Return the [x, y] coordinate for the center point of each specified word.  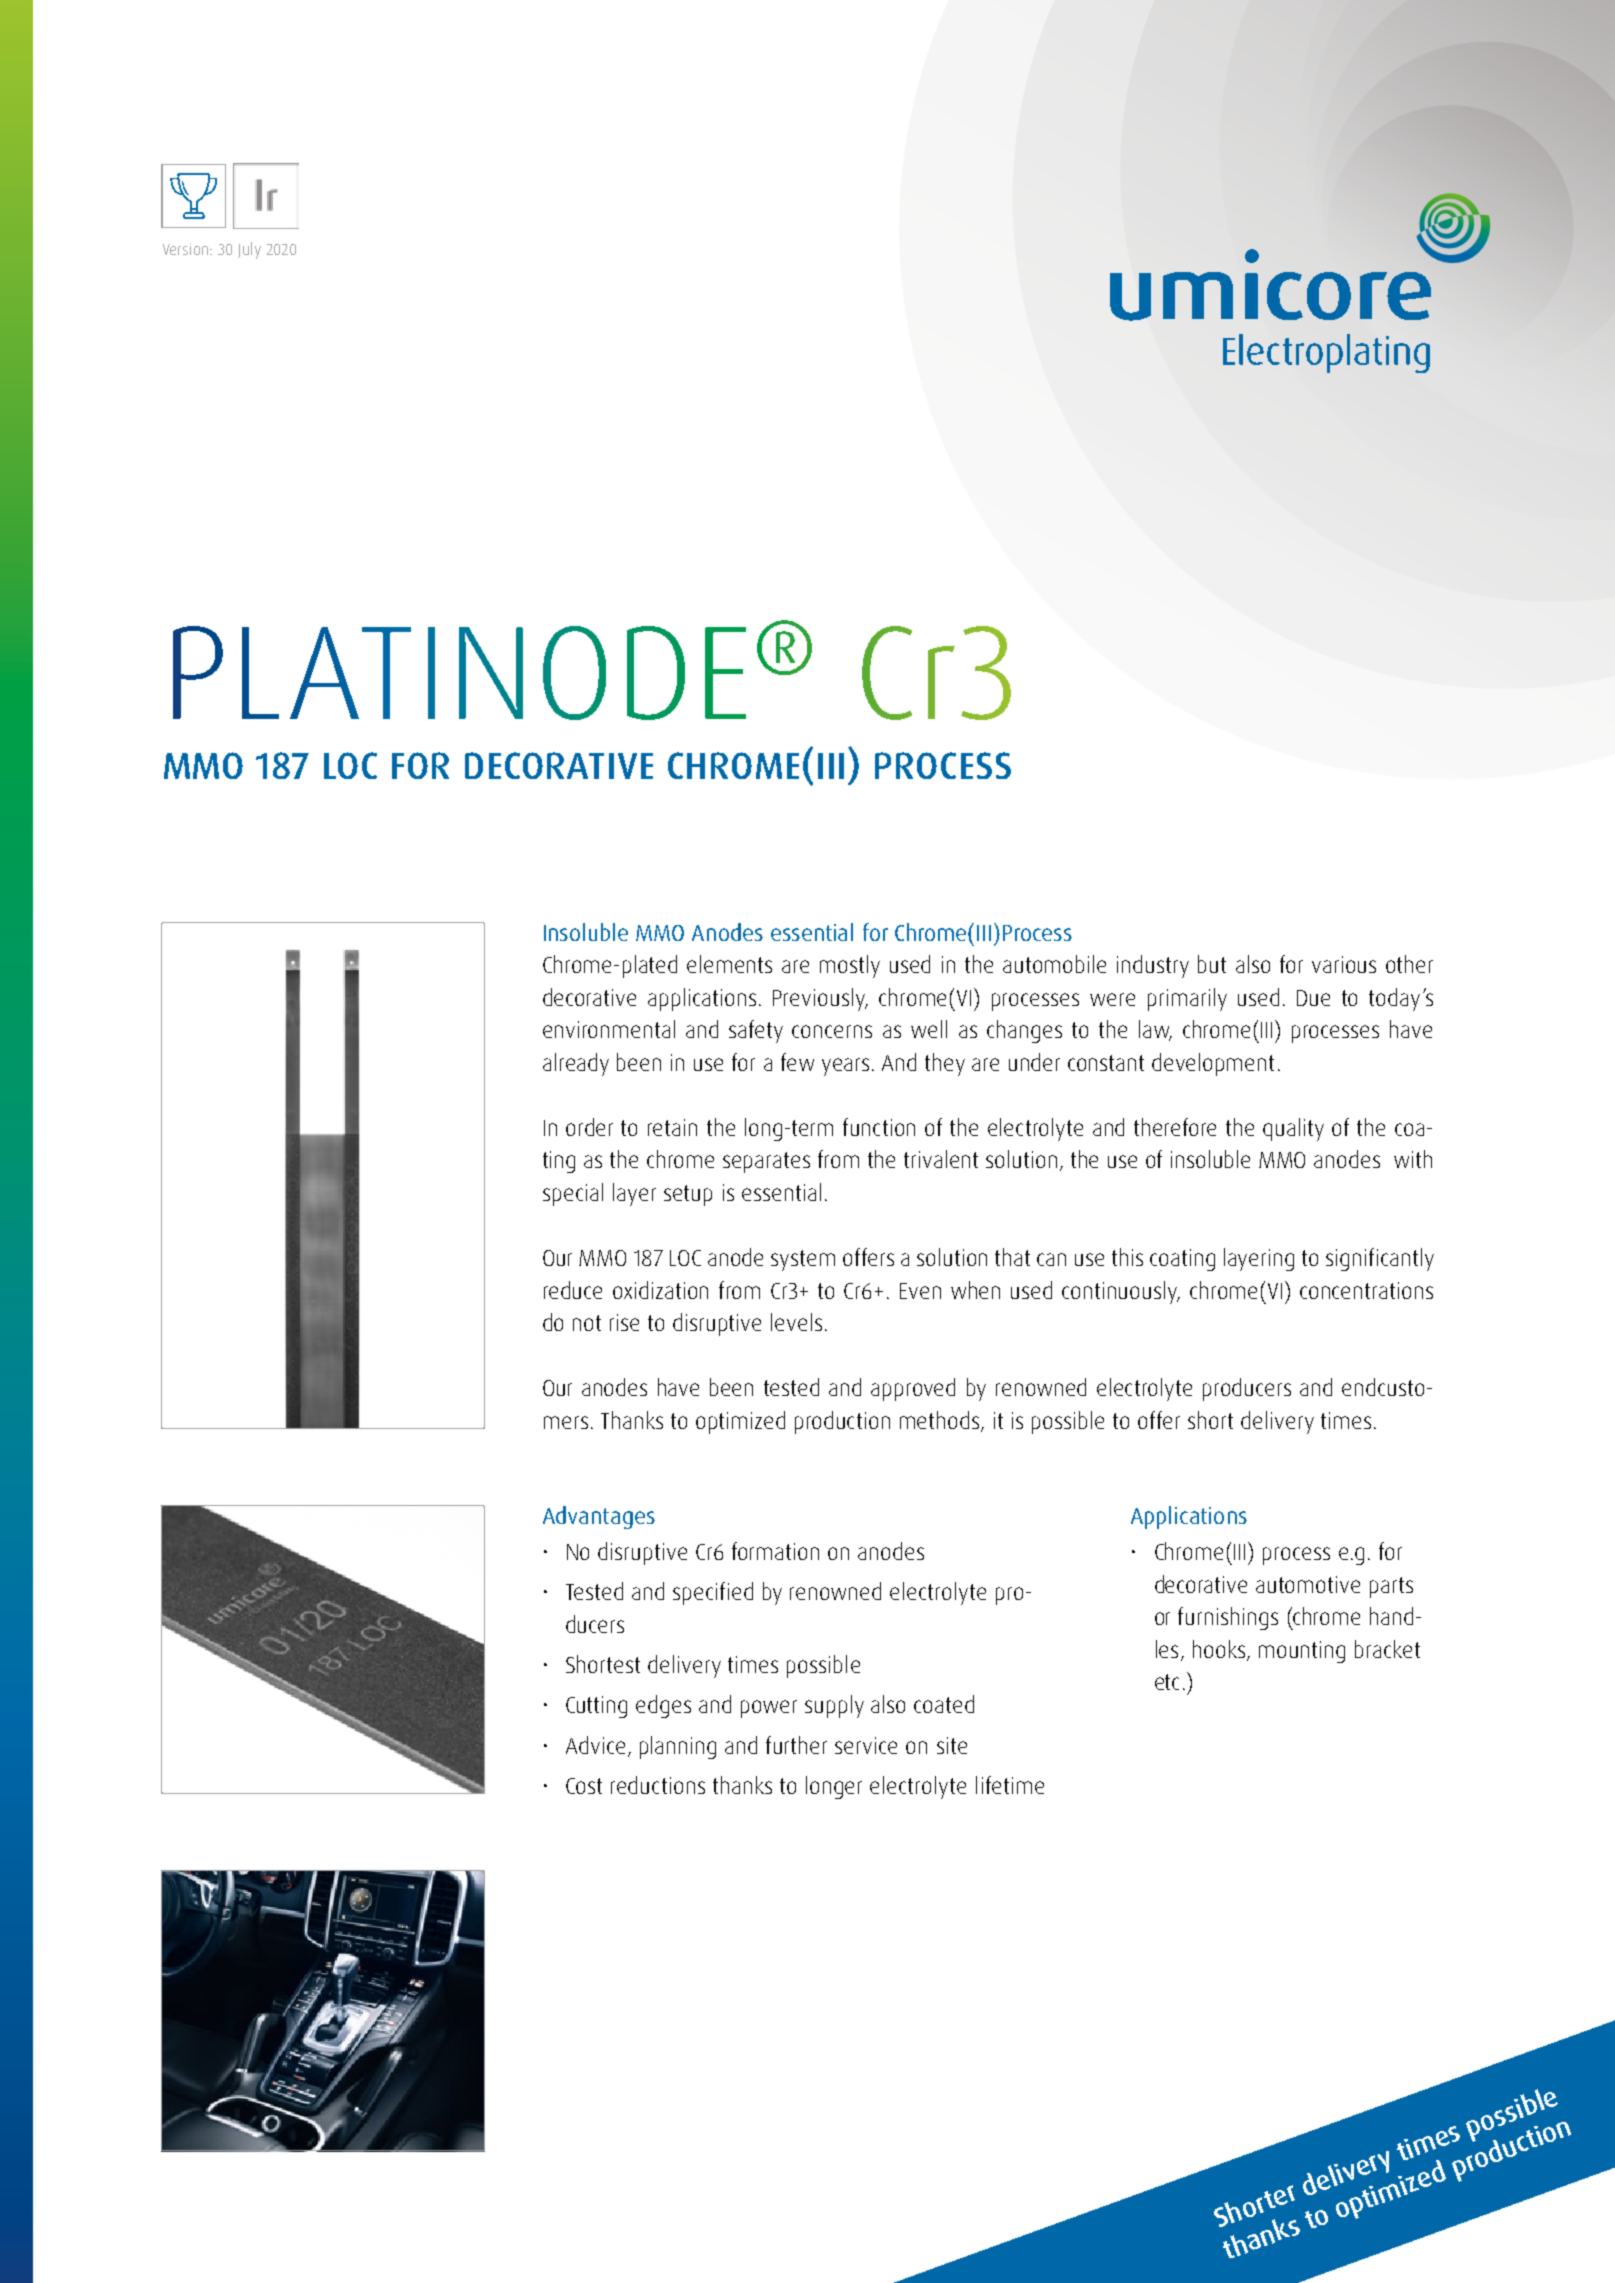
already [576, 1064]
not [587, 1323]
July [249, 250]
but [1212, 964]
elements [729, 964]
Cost [584, 1786]
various [1344, 964]
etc [1167, 1682]
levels [796, 1322]
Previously [820, 999]
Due [1313, 998]
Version [185, 249]
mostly [850, 966]
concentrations [1366, 1290]
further [796, 1745]
